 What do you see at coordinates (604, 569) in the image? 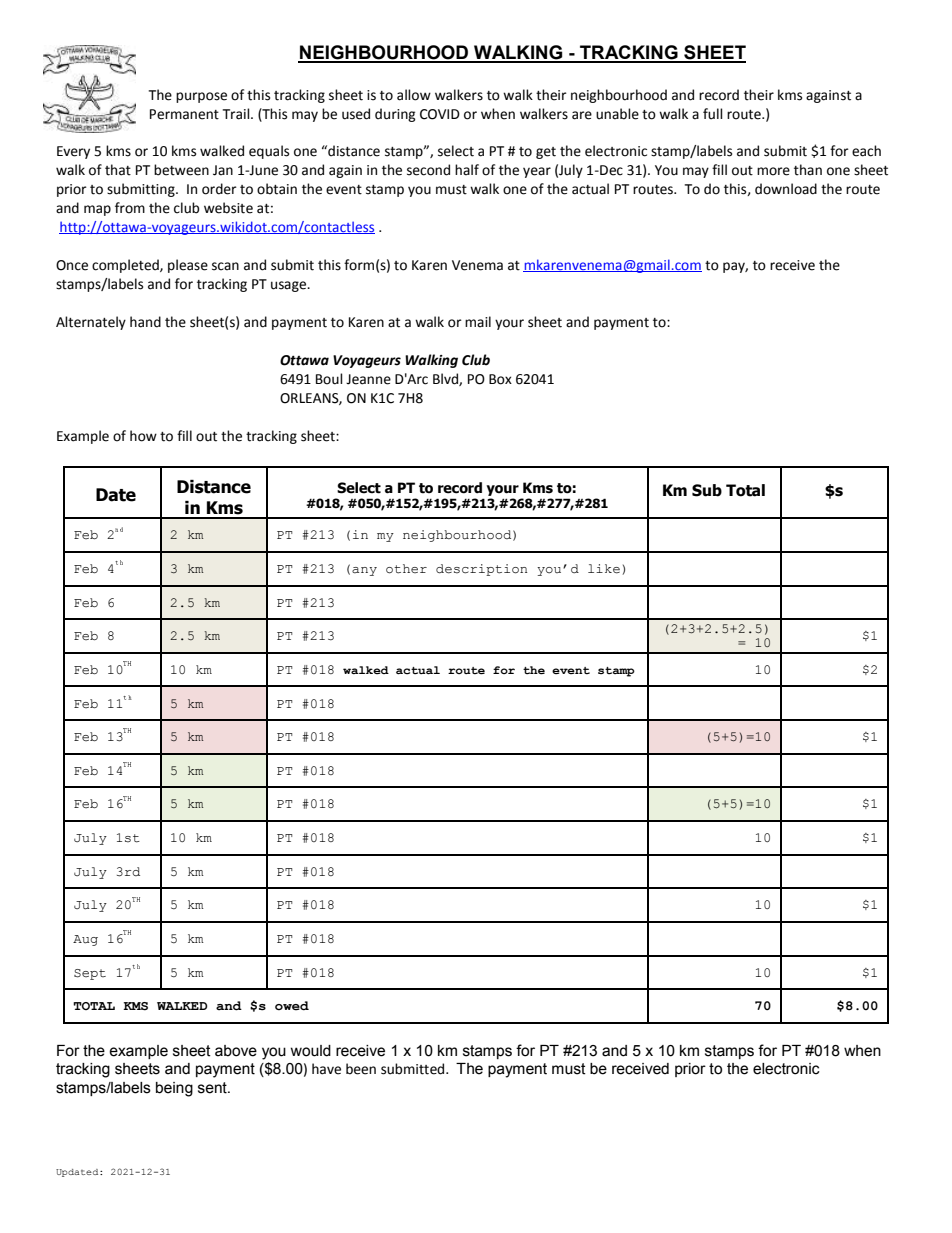
I see `like` at bounding box center [604, 569].
